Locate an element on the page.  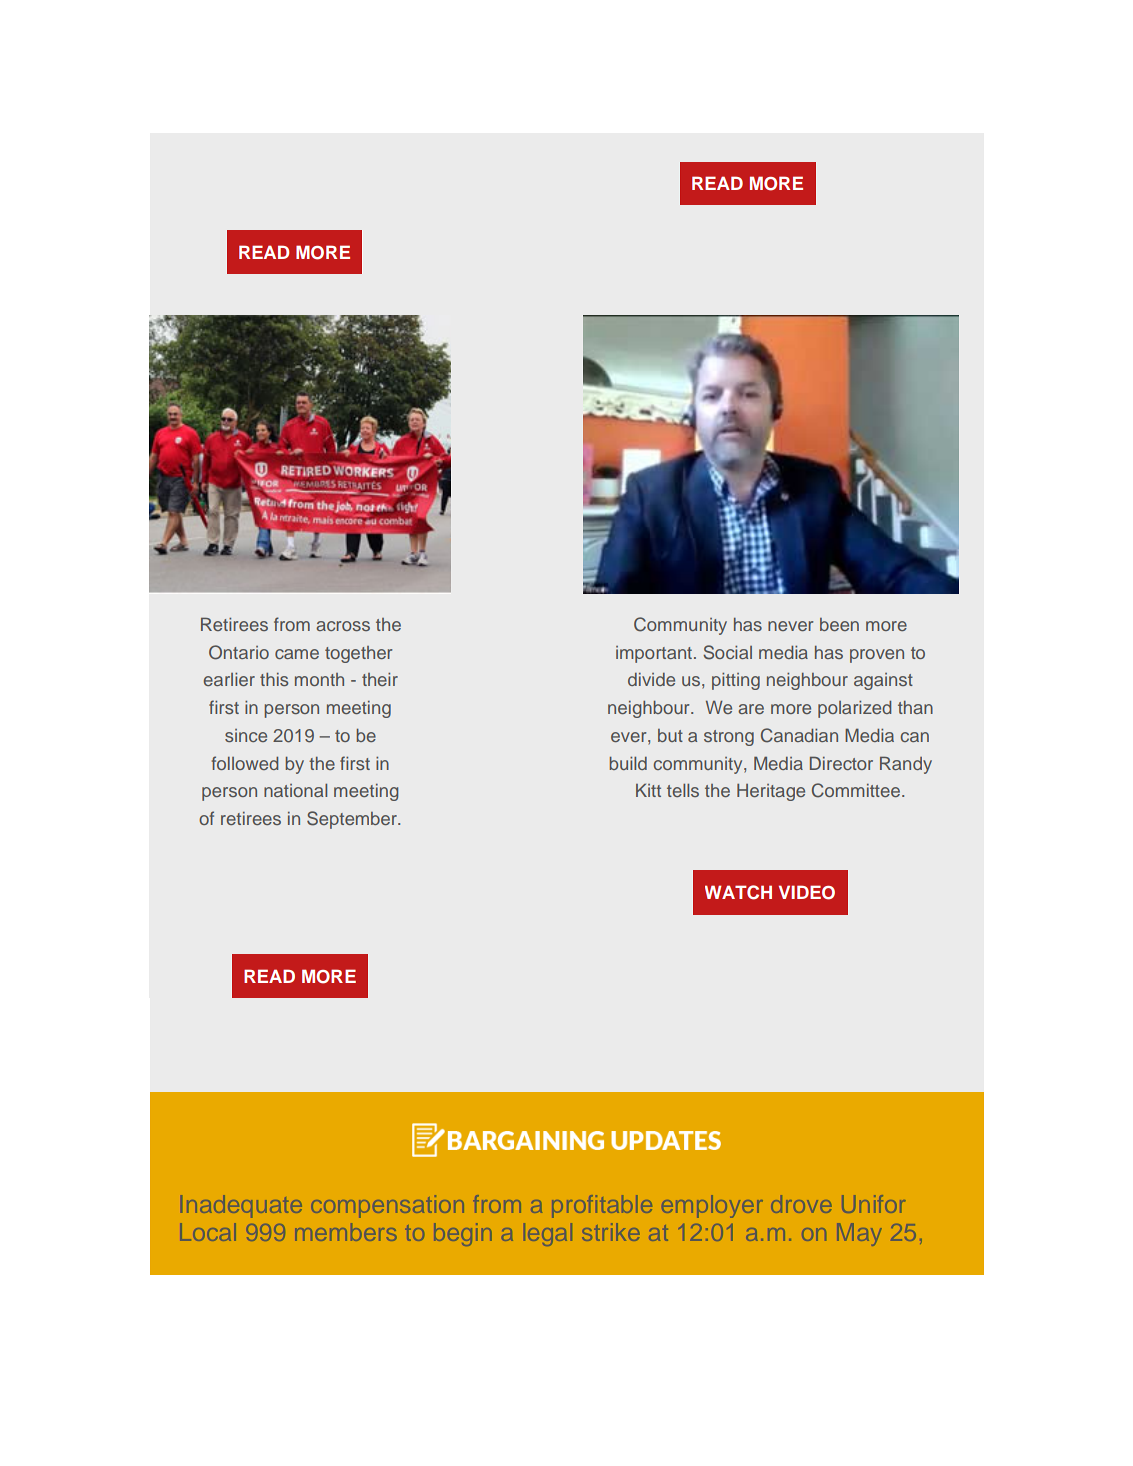
legal is located at coordinates (548, 1234).
